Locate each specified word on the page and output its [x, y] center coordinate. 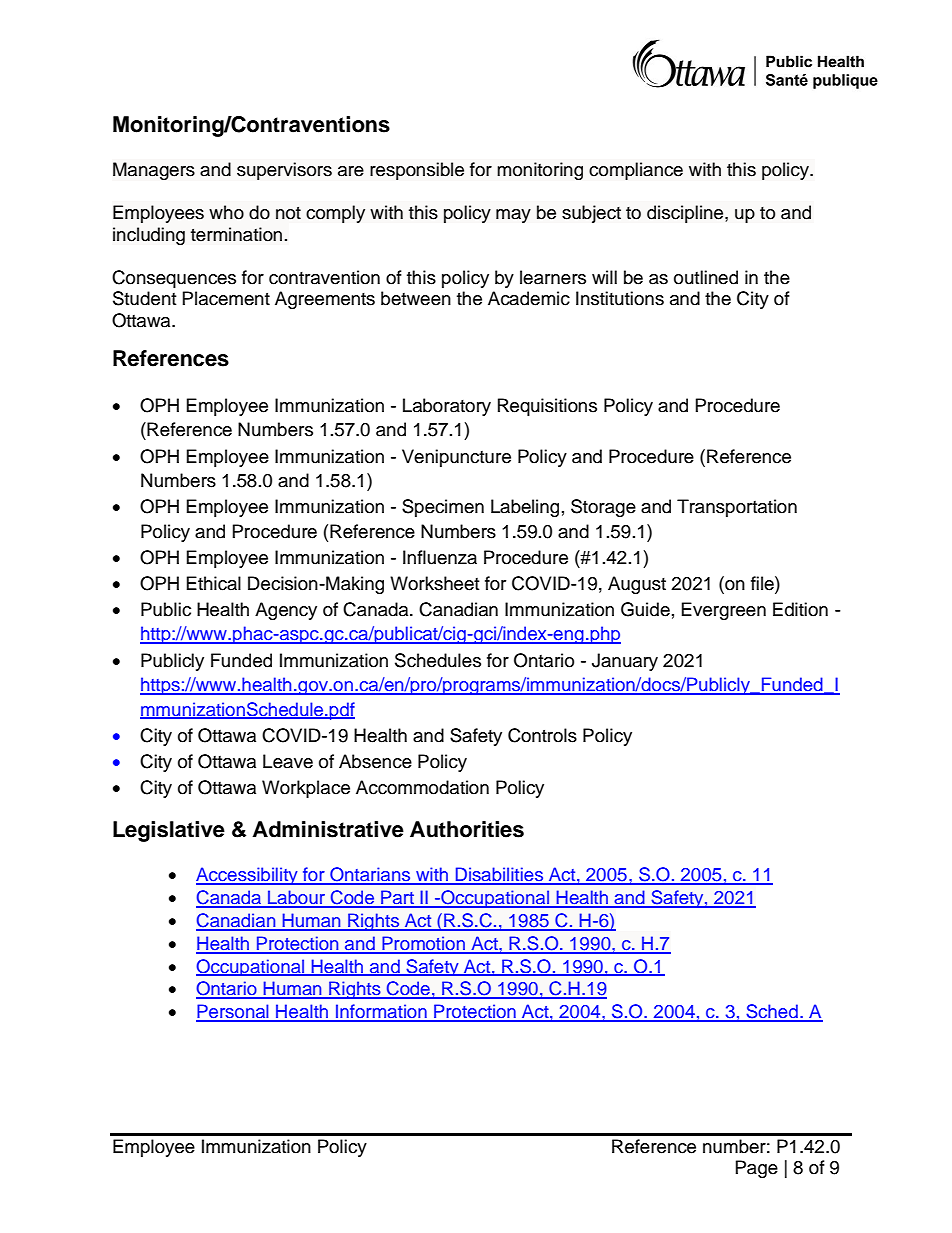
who [226, 212]
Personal [233, 1012]
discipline [686, 214]
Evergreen [724, 611]
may [513, 216]
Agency [286, 611]
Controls [542, 735]
